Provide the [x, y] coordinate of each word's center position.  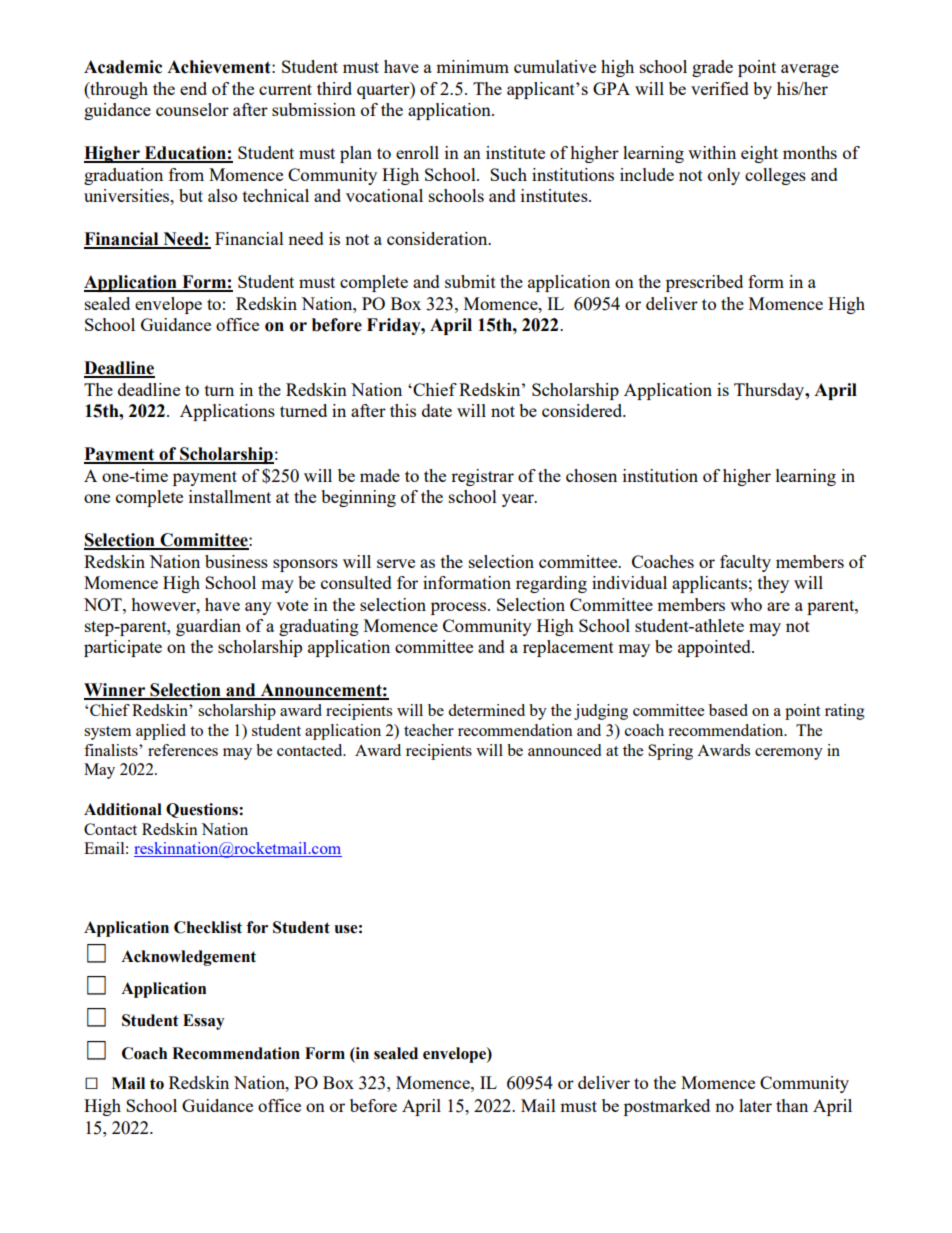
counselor [192, 109]
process [460, 608]
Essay [203, 1022]
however [164, 604]
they [773, 584]
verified [720, 88]
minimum [472, 66]
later [755, 1105]
